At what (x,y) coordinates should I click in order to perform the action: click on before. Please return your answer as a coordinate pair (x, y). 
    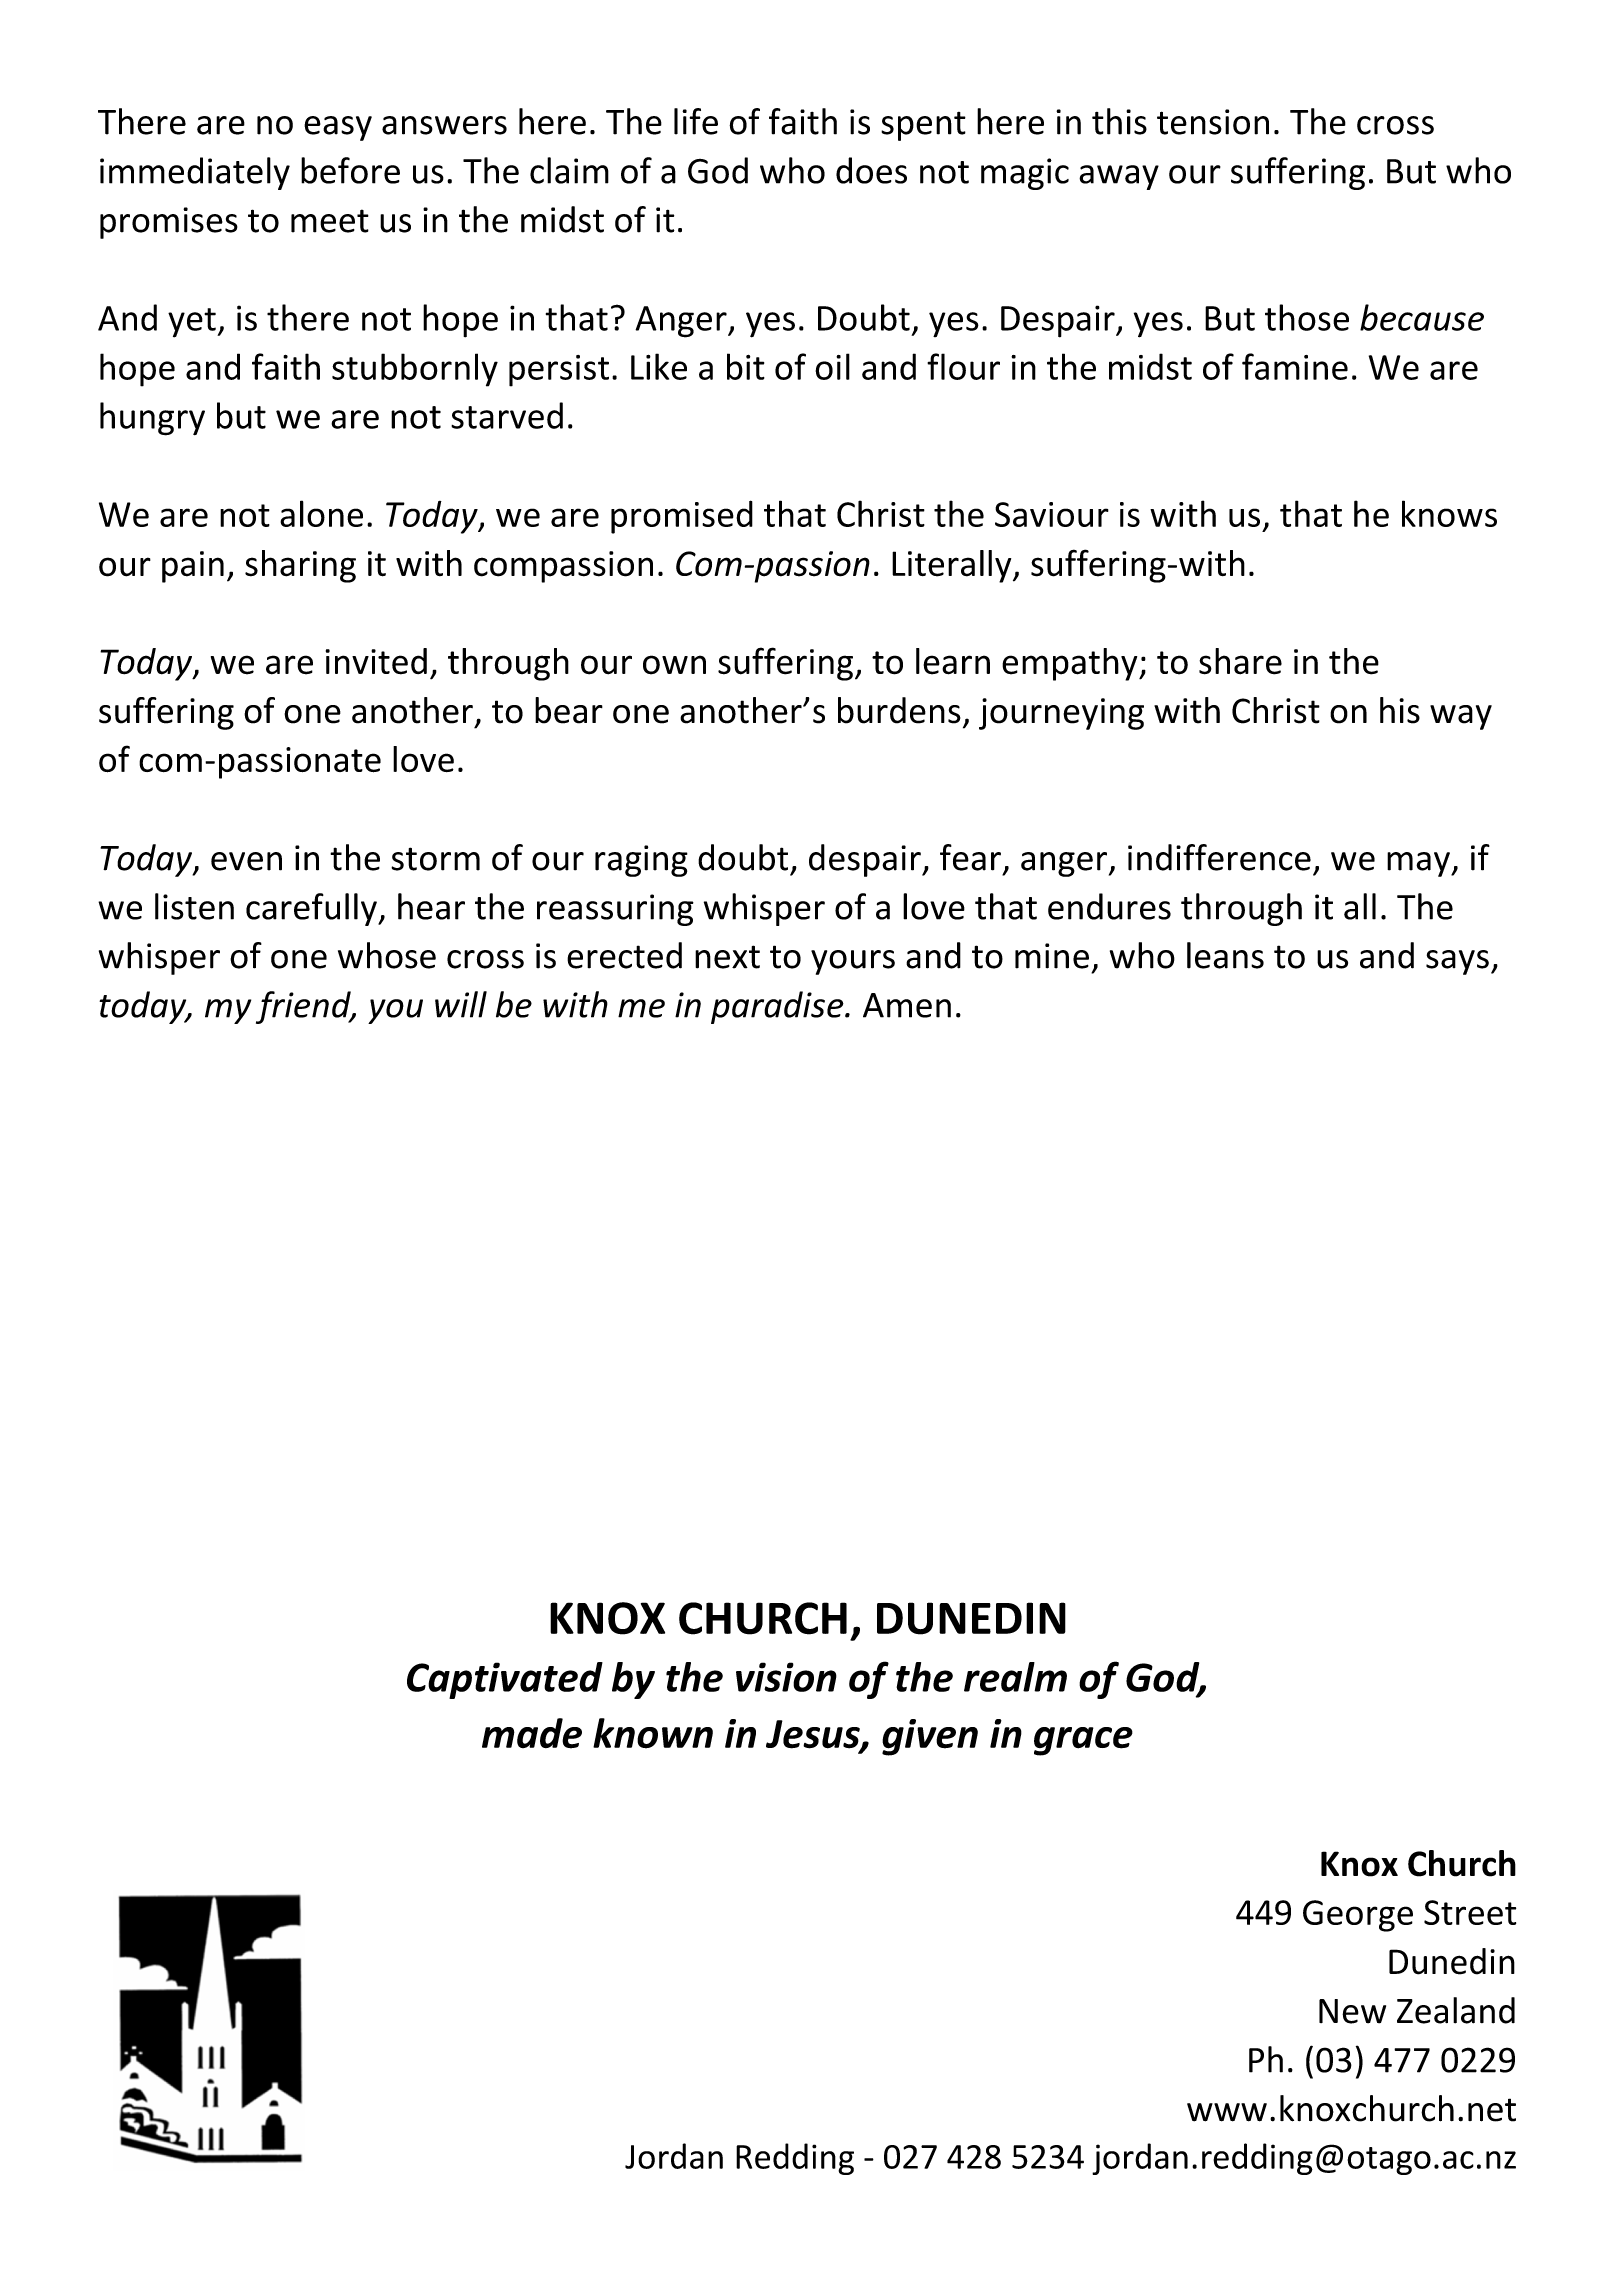
    Looking at the image, I should click on (350, 170).
